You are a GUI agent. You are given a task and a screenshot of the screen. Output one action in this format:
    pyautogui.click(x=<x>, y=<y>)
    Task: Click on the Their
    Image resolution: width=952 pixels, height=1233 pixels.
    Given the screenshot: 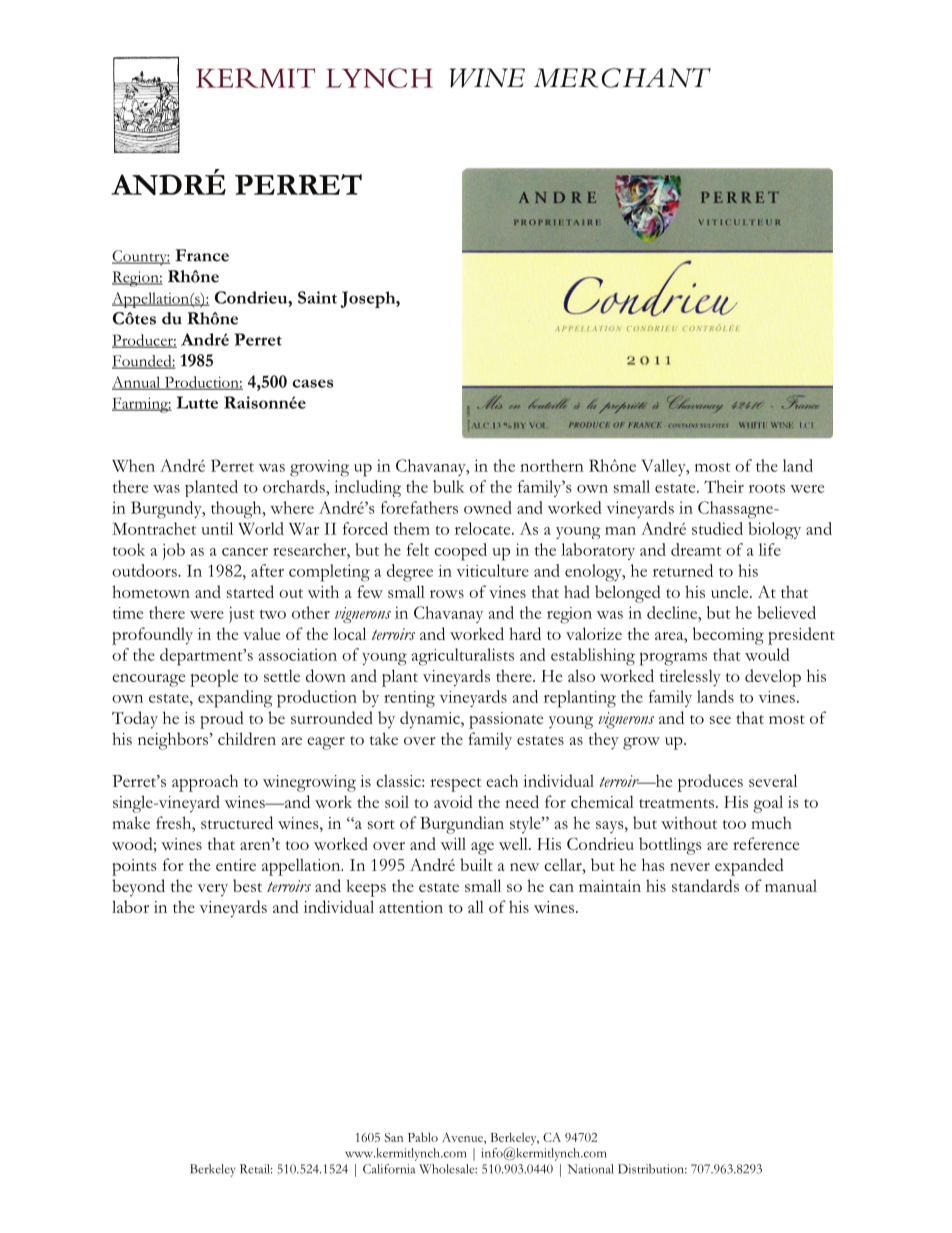 What is the action you would take?
    pyautogui.click(x=724, y=486)
